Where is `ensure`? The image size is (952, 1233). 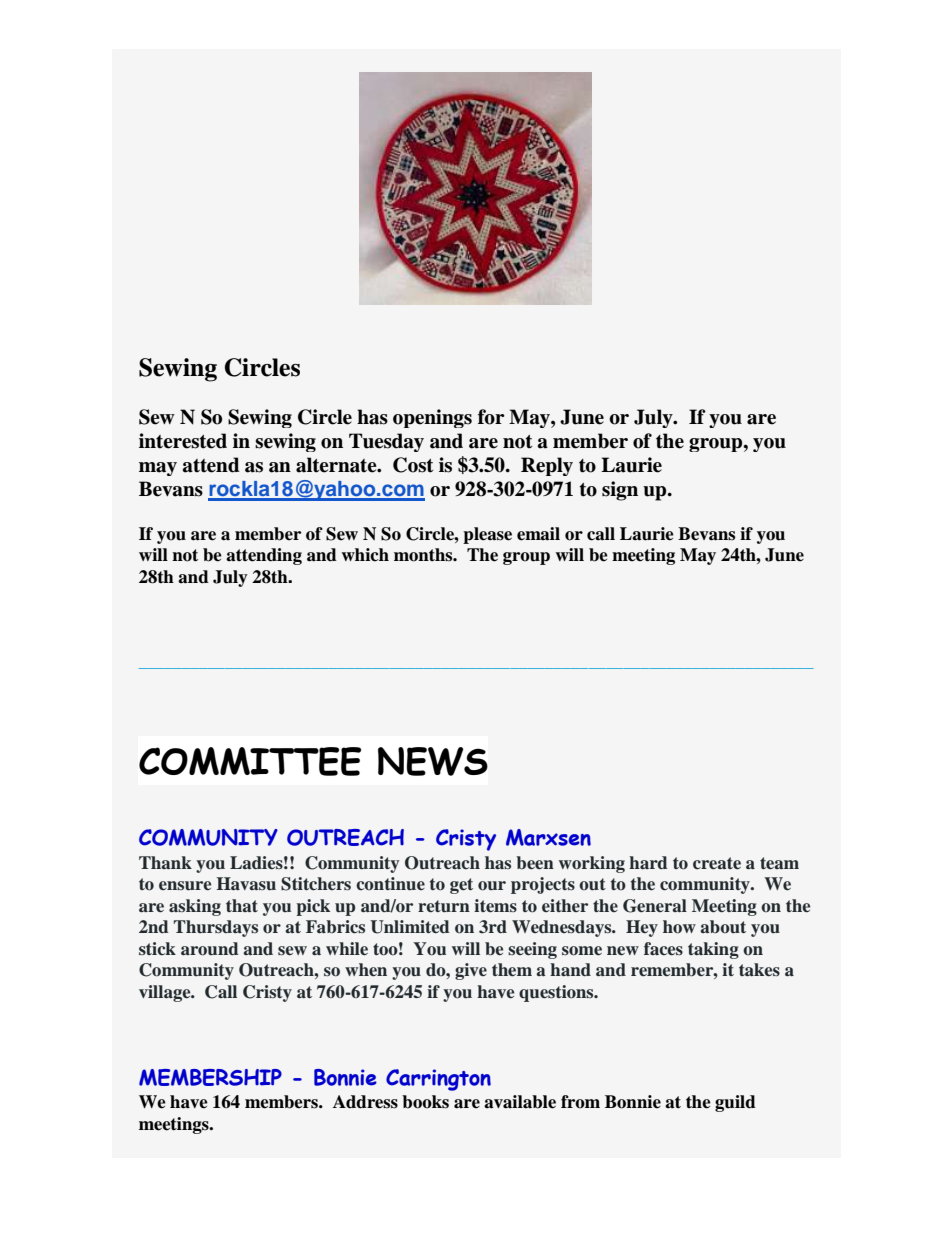 ensure is located at coordinates (185, 886).
